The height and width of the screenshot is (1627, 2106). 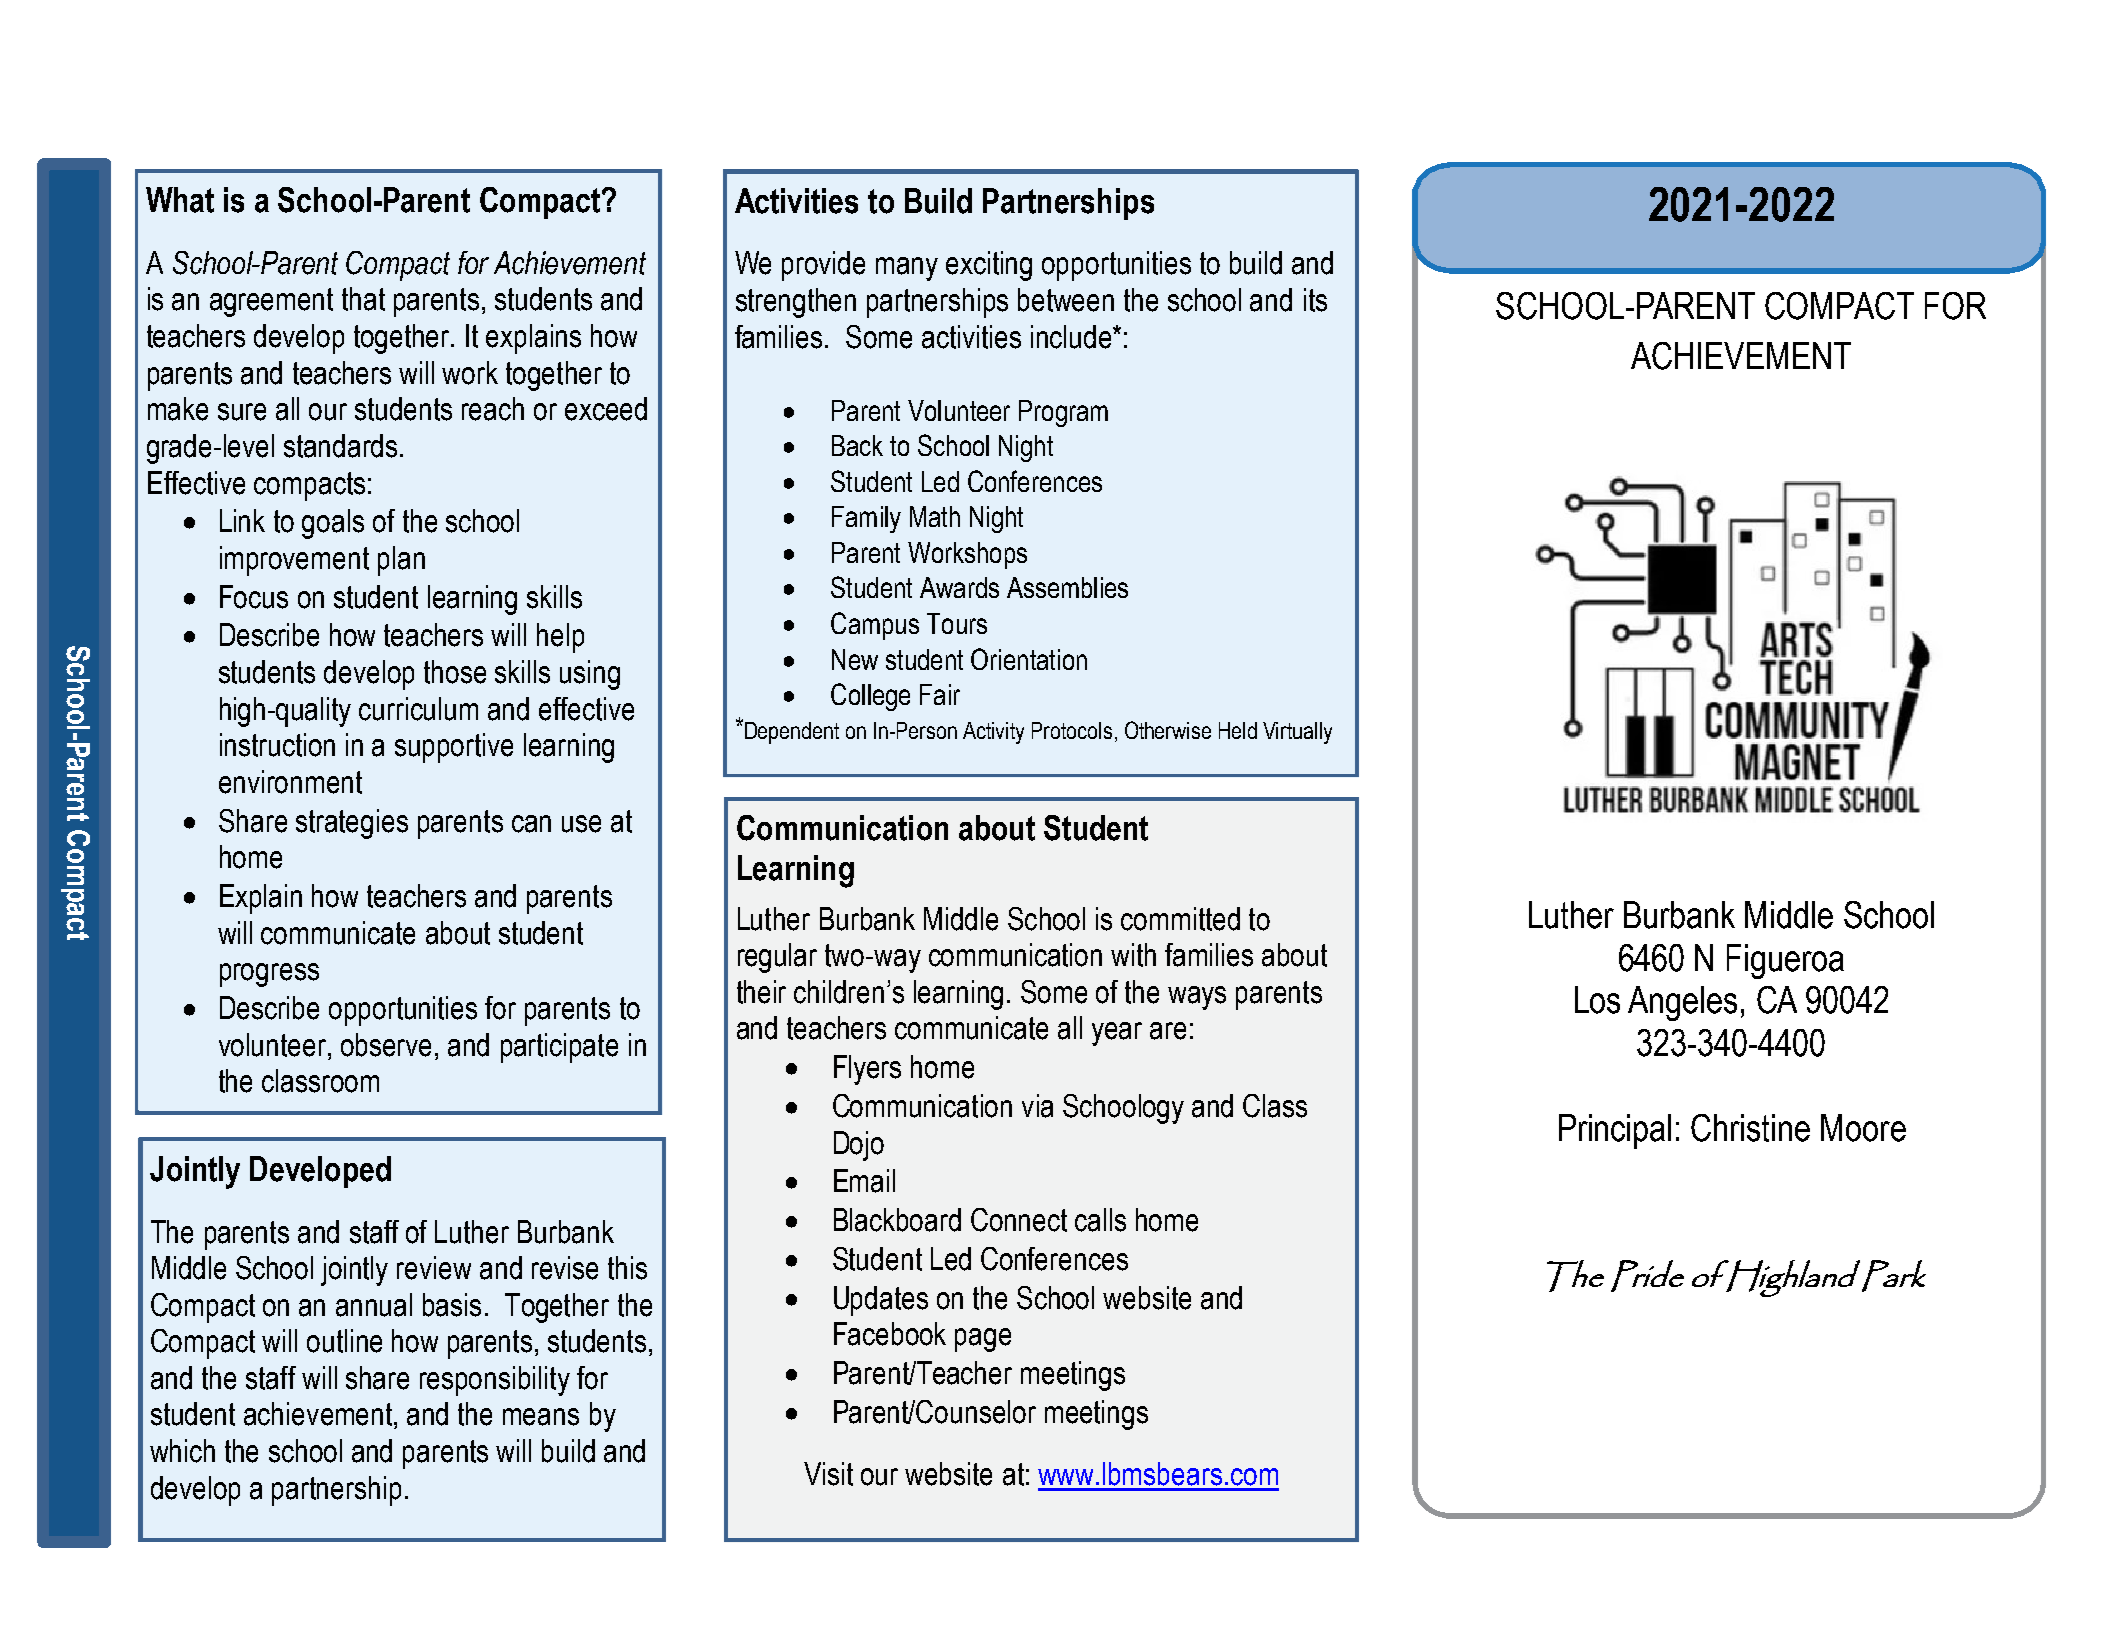 I want to click on Assemblies, so click(x=1067, y=587).
